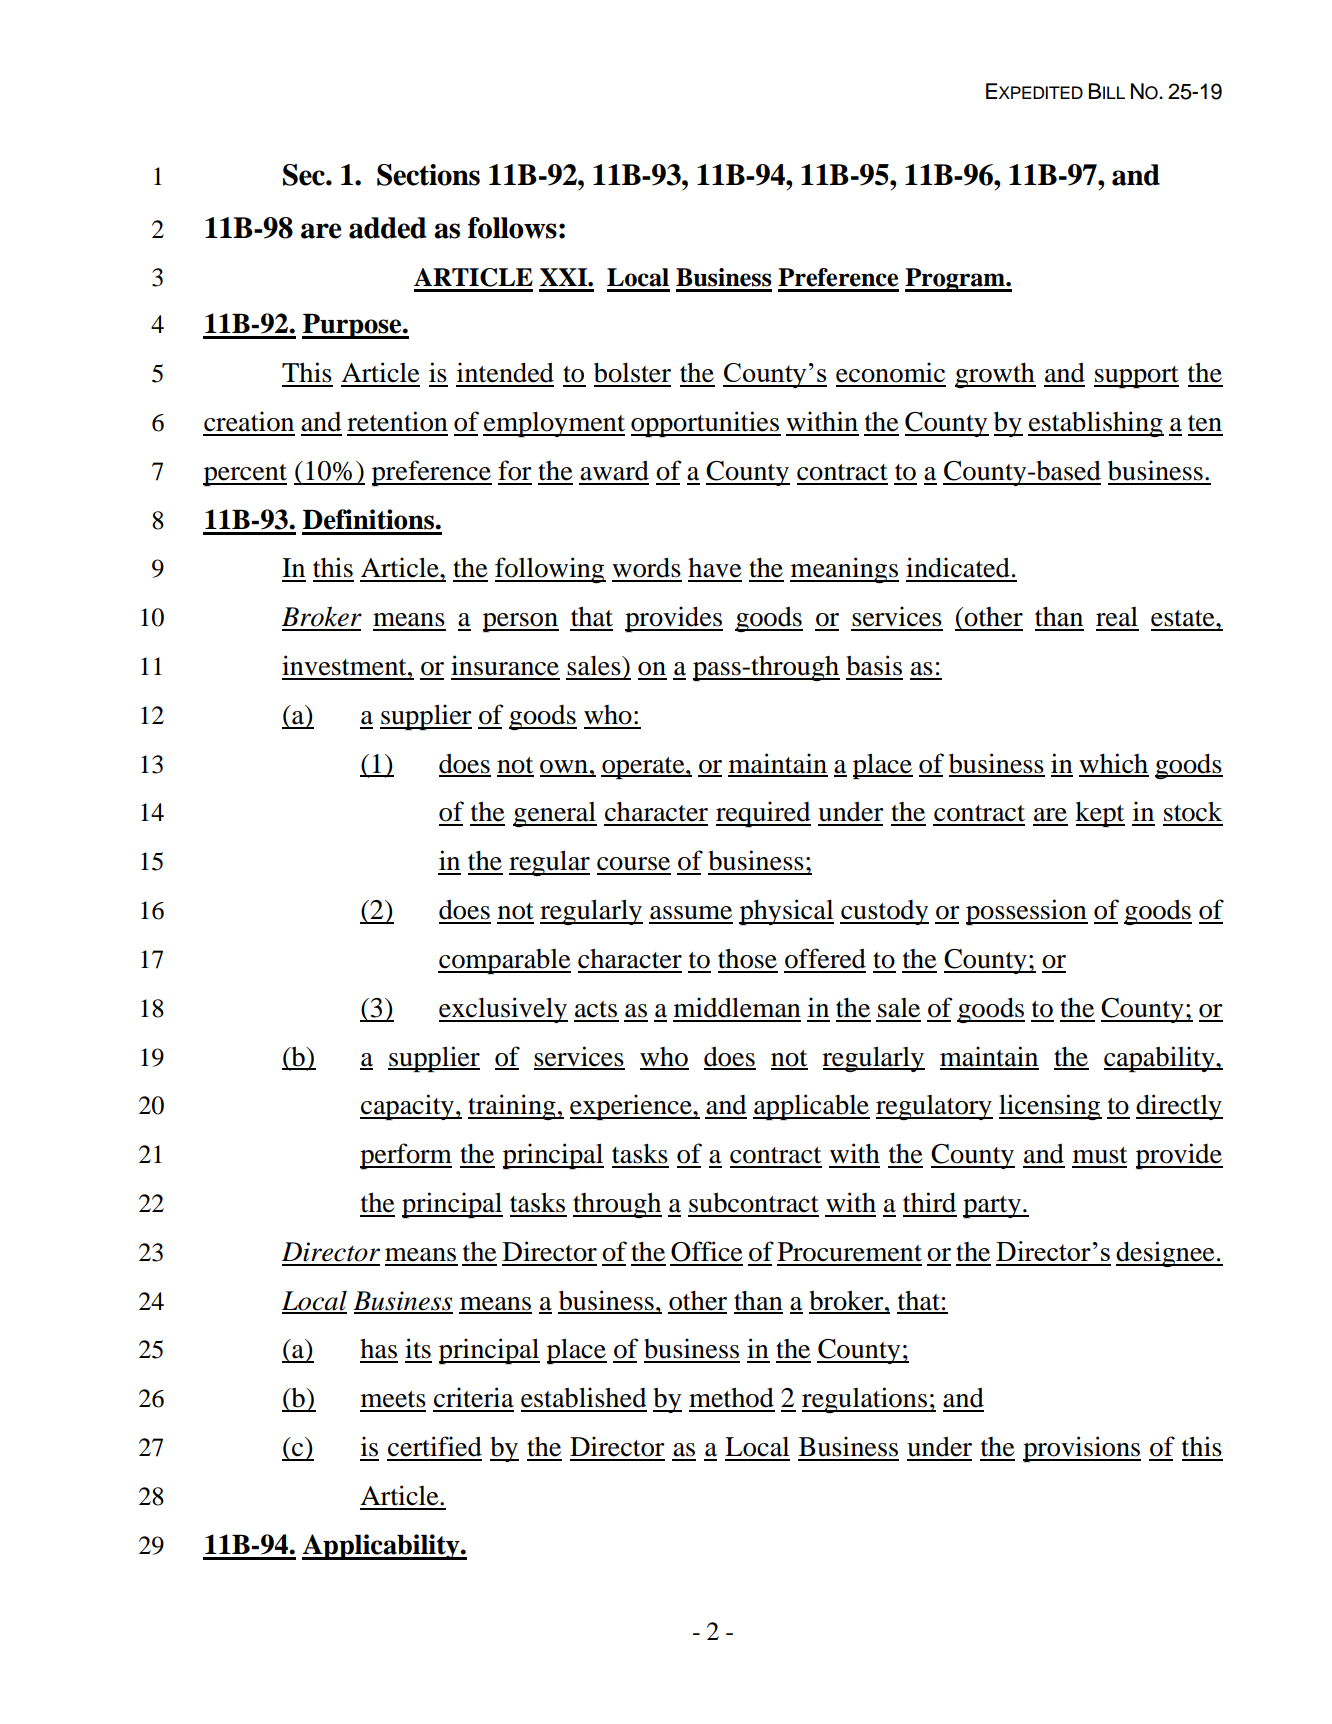 The height and width of the image is (1724, 1332). I want to click on required, so click(763, 814).
